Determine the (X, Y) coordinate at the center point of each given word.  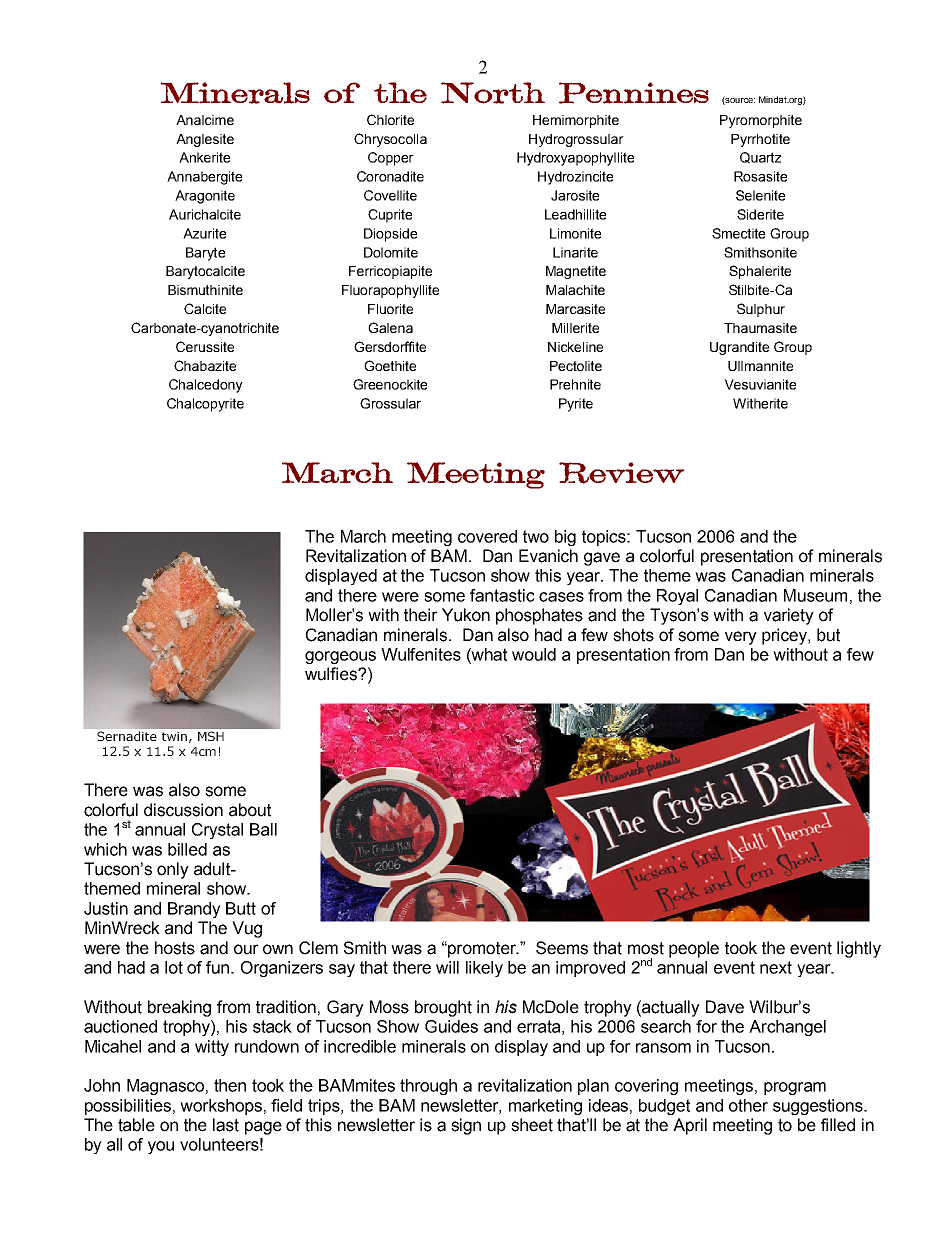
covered (487, 536)
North (493, 93)
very (741, 638)
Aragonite (205, 197)
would (534, 654)
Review (622, 473)
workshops (221, 1107)
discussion (183, 810)
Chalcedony (206, 386)
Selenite (760, 195)
